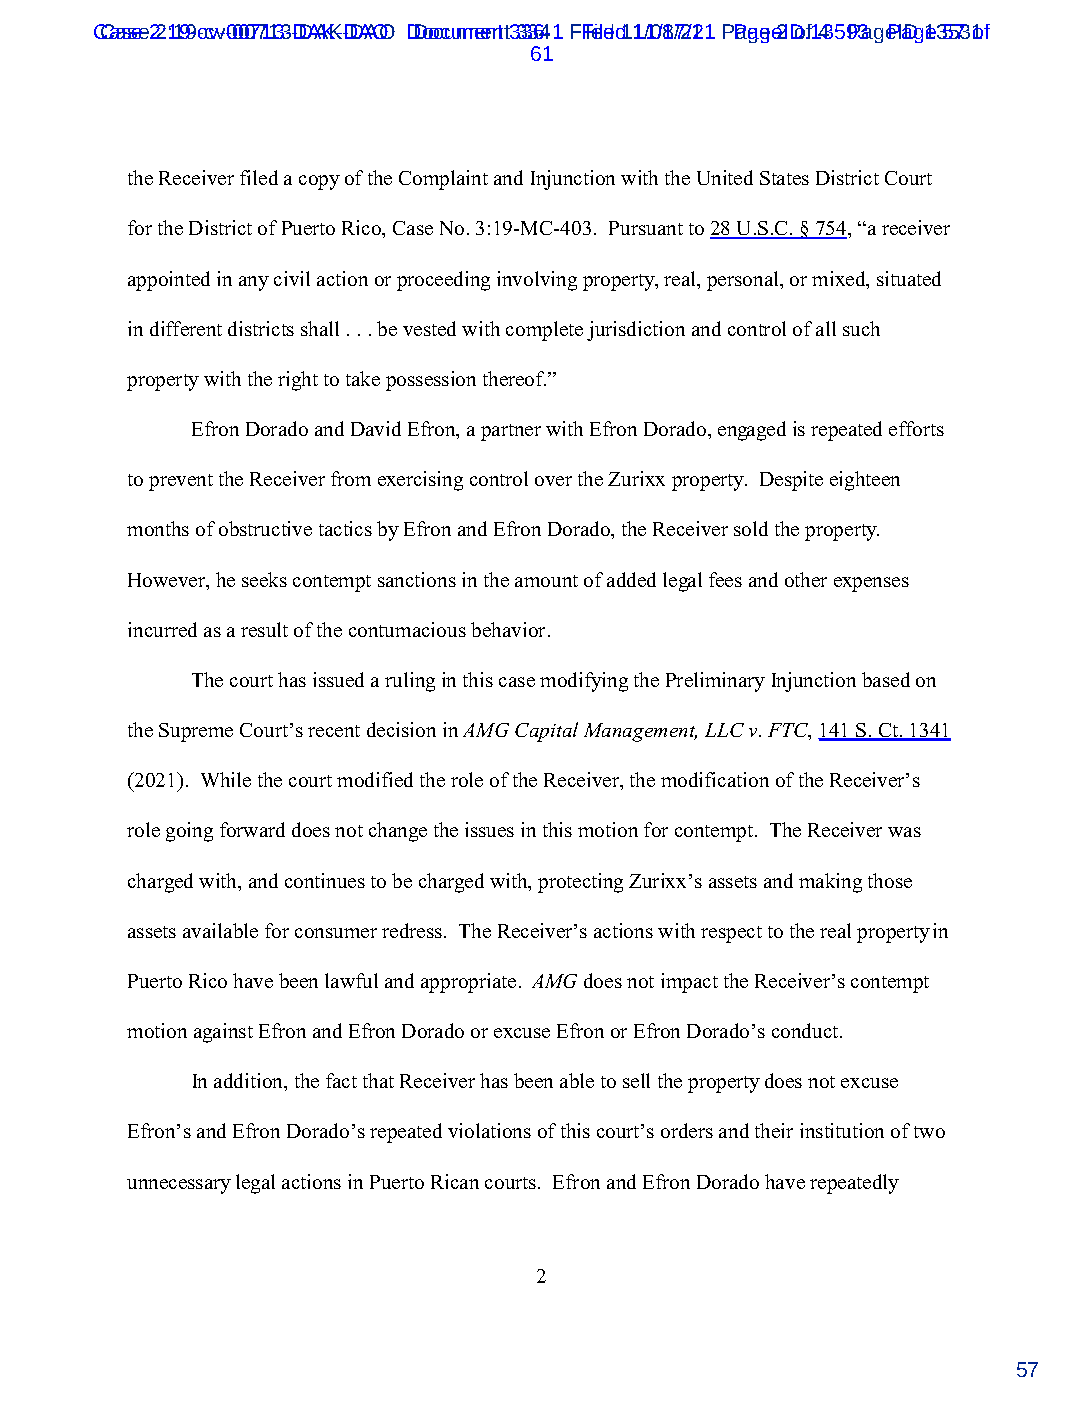 This screenshot has height=1403, width=1084. What do you see at coordinates (784, 178) in the screenshot?
I see `States` at bounding box center [784, 178].
